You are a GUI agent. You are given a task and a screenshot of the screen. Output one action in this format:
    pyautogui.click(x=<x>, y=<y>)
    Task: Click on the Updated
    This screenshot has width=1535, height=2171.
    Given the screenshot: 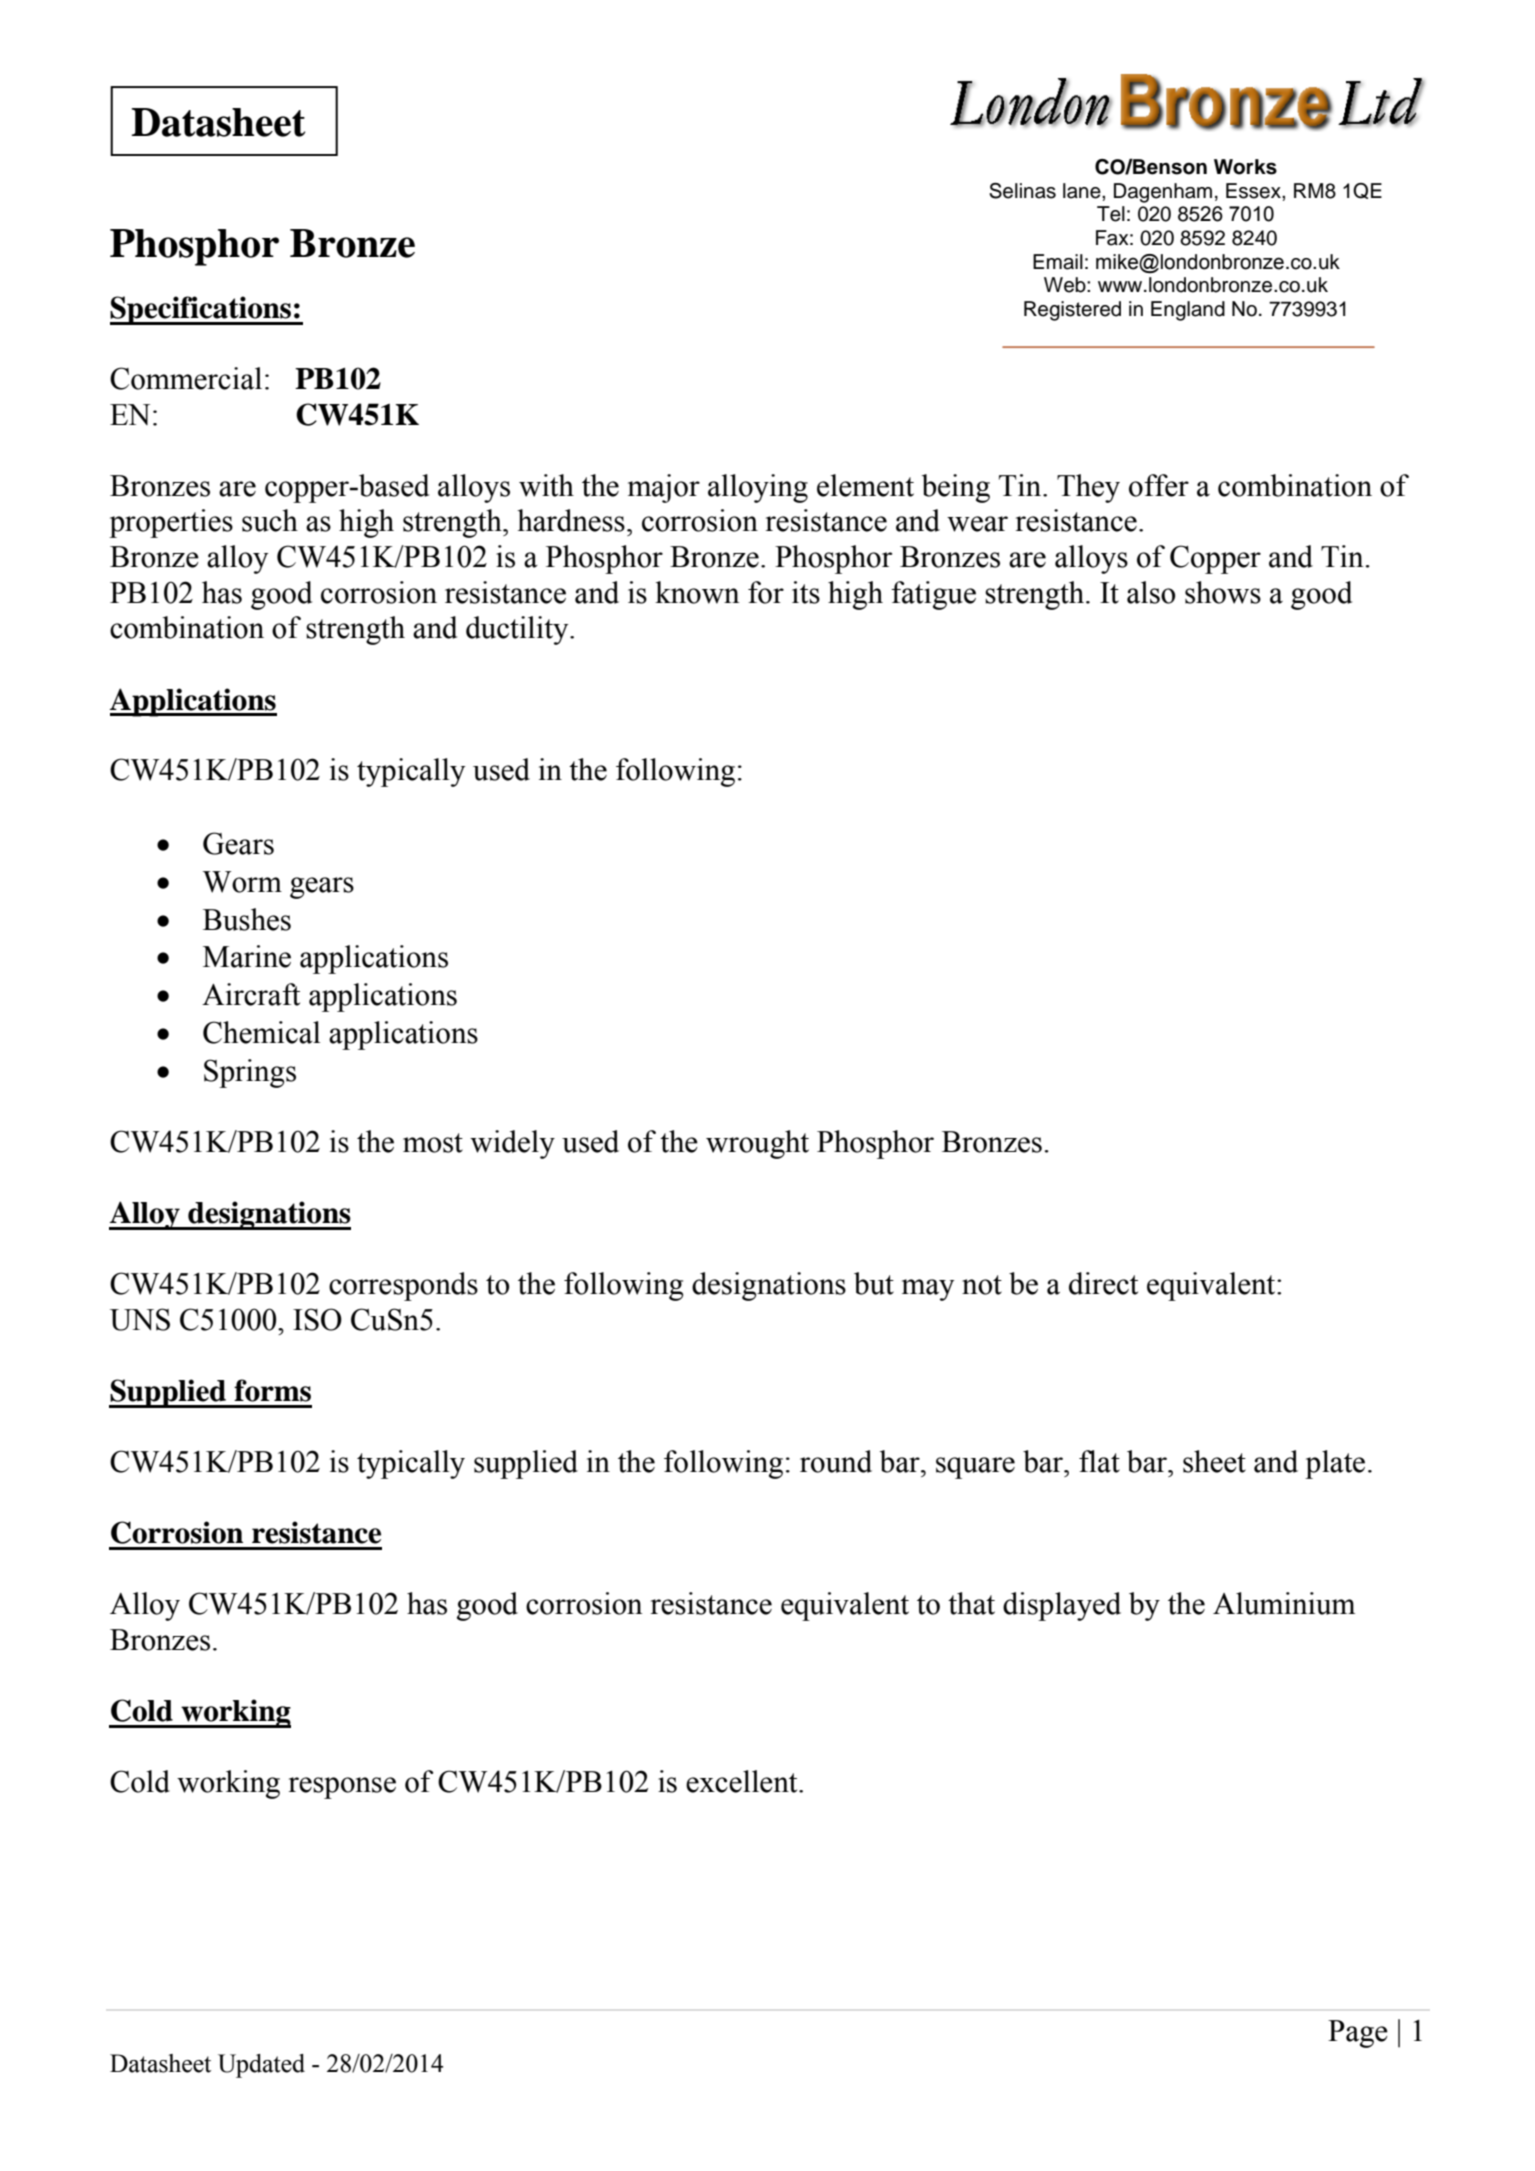 What is the action you would take?
    pyautogui.click(x=261, y=2066)
